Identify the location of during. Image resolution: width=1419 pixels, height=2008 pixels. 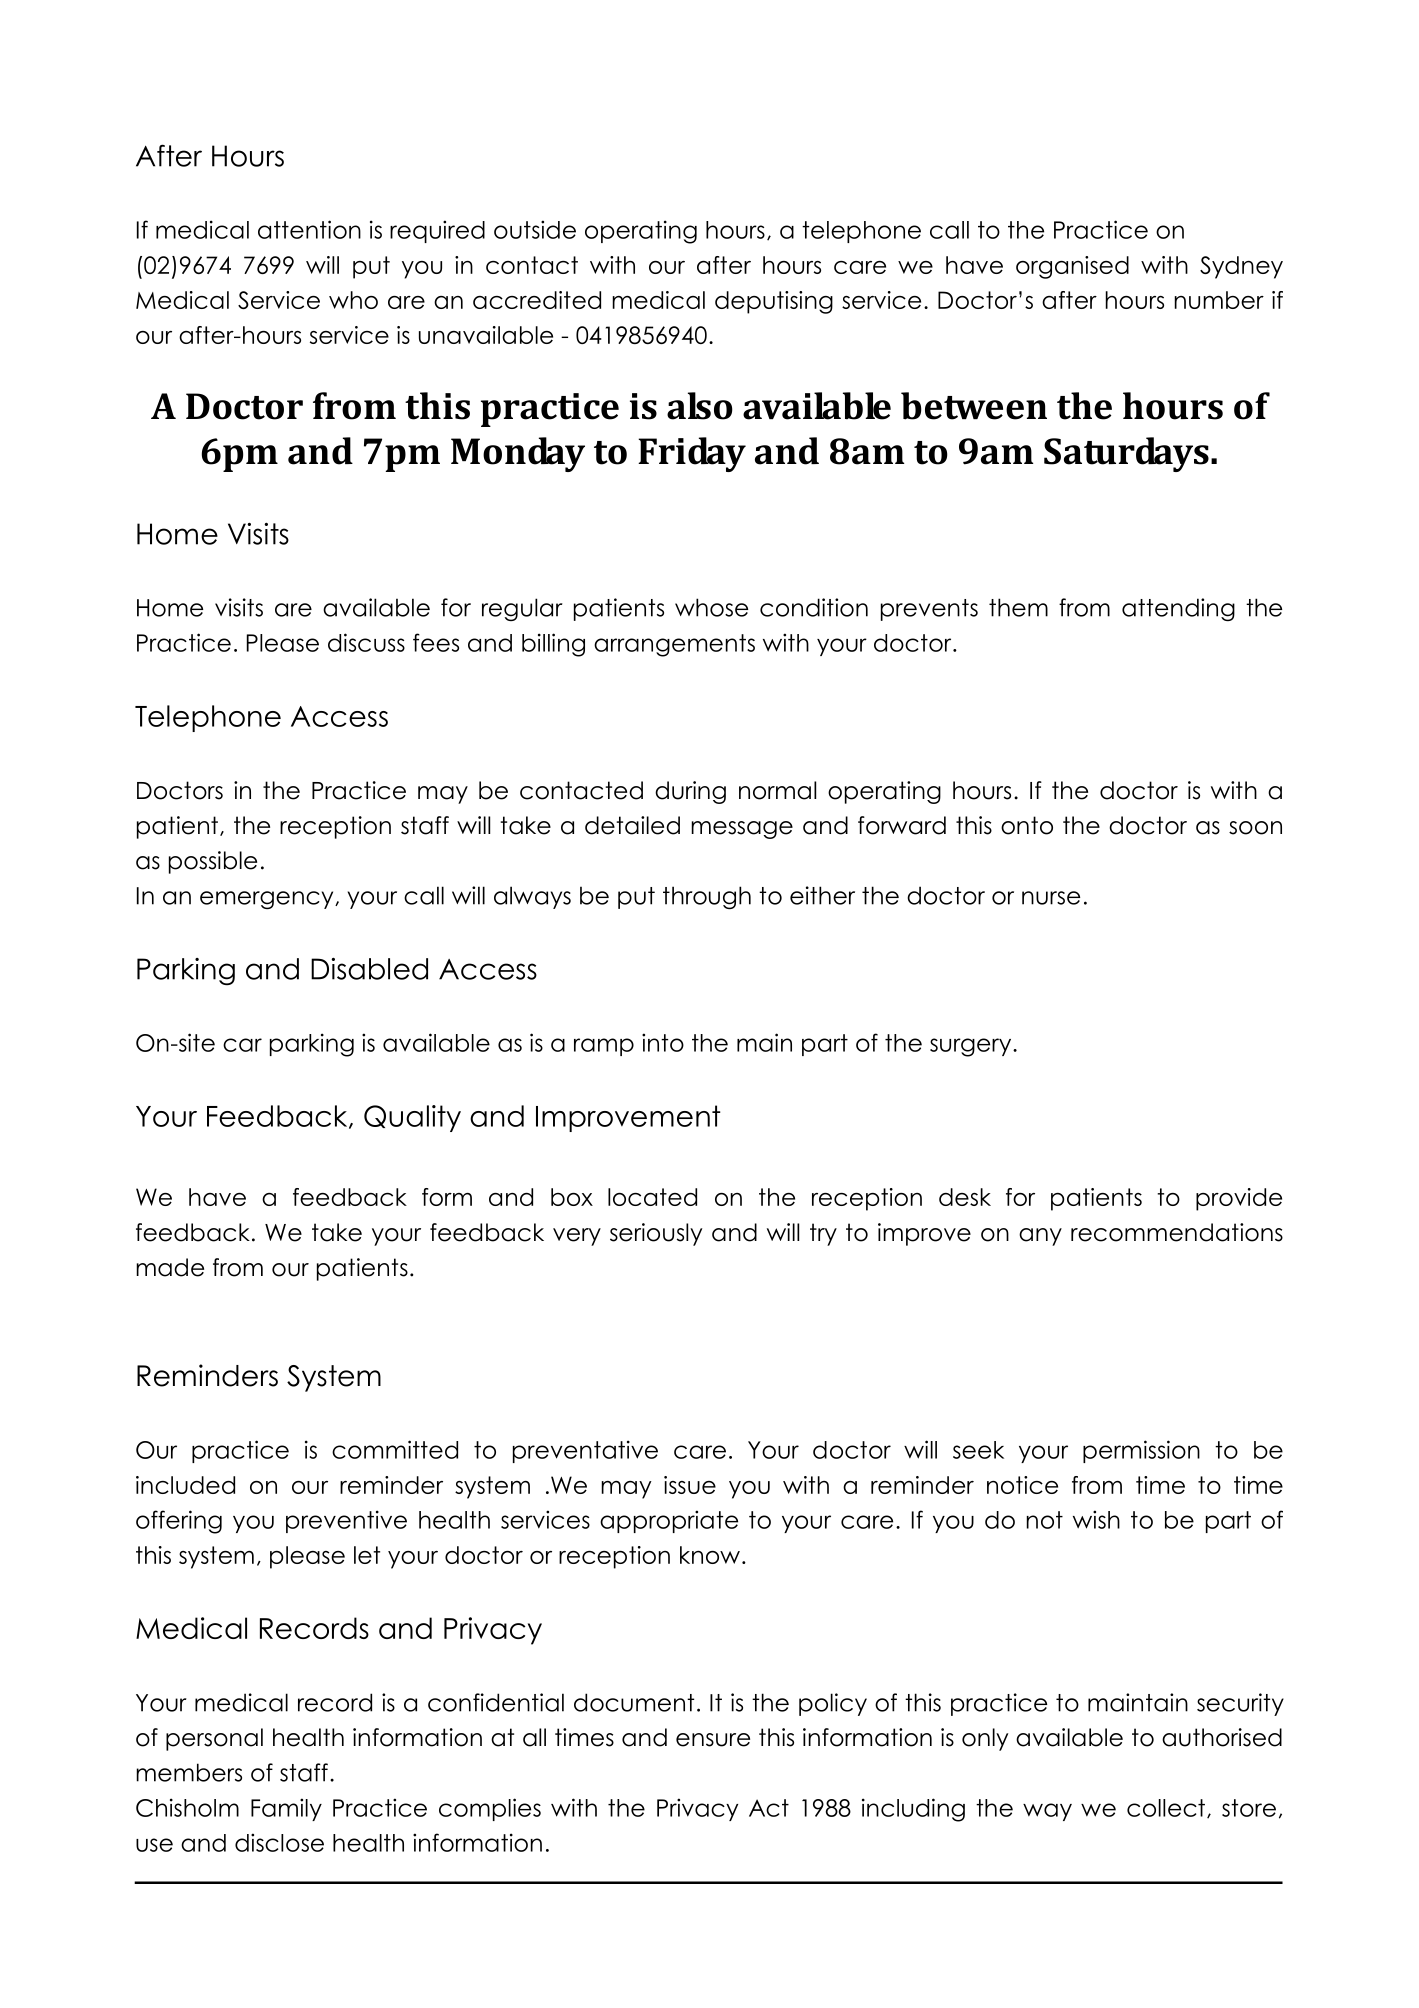
(690, 792).
